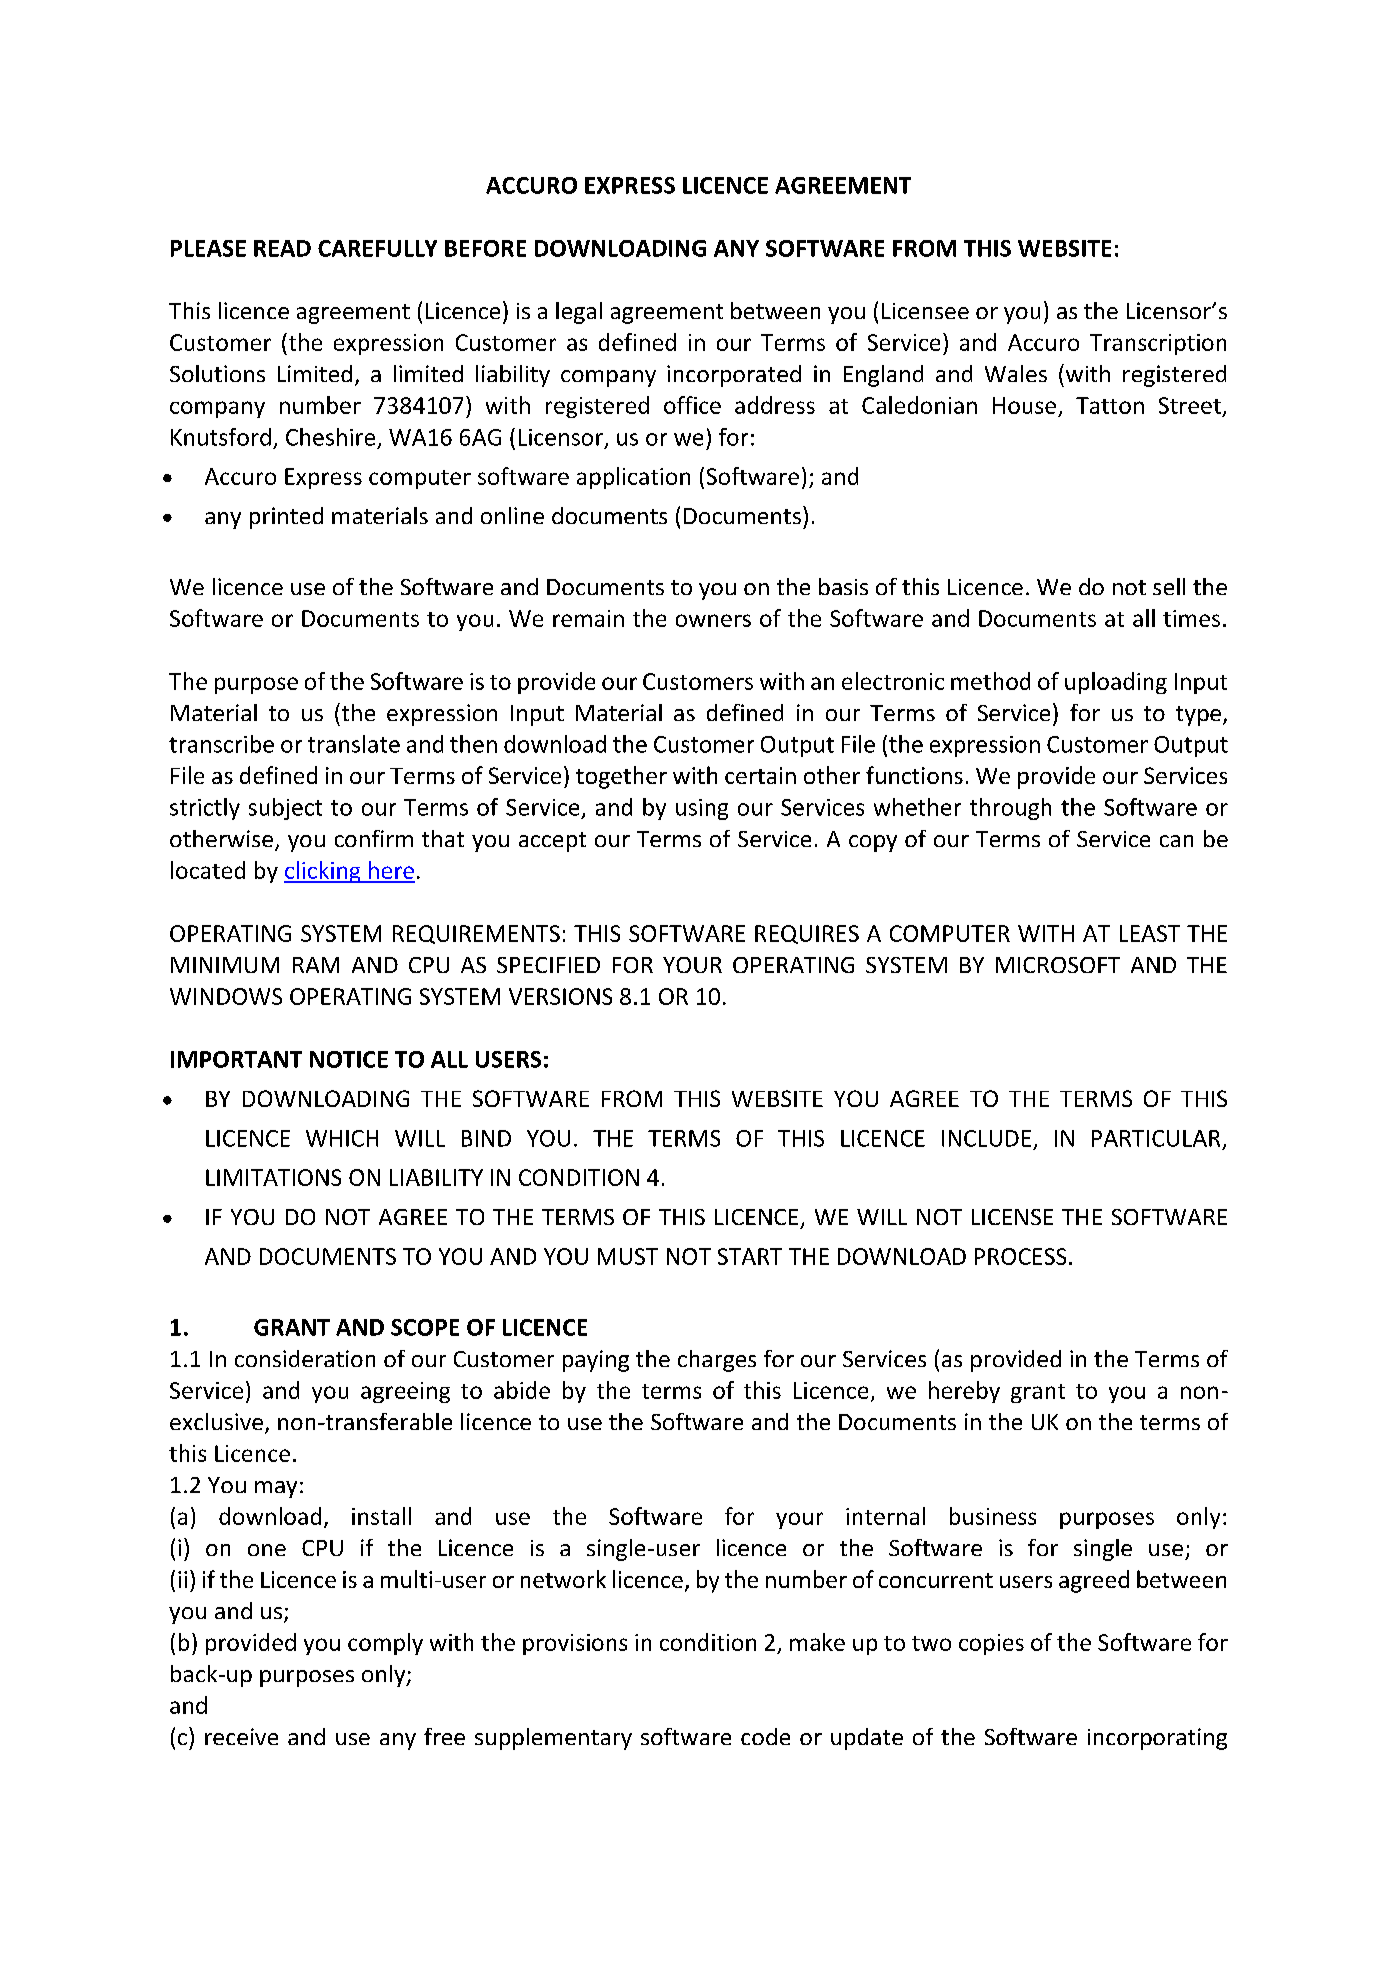 Image resolution: width=1397 pixels, height=1975 pixels. I want to click on RAM, so click(316, 965).
